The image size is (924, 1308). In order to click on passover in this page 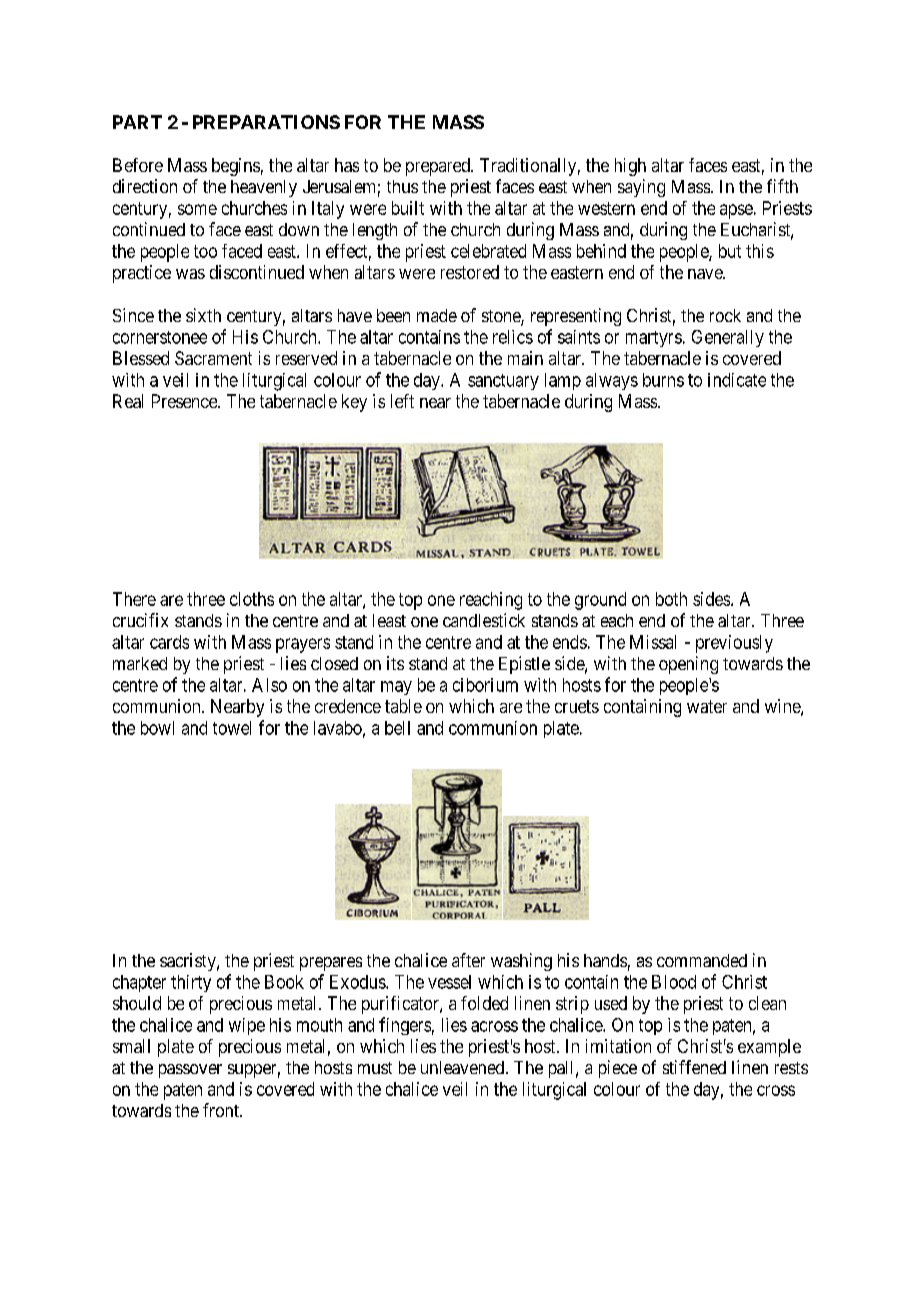, I will do `click(190, 1071)`.
